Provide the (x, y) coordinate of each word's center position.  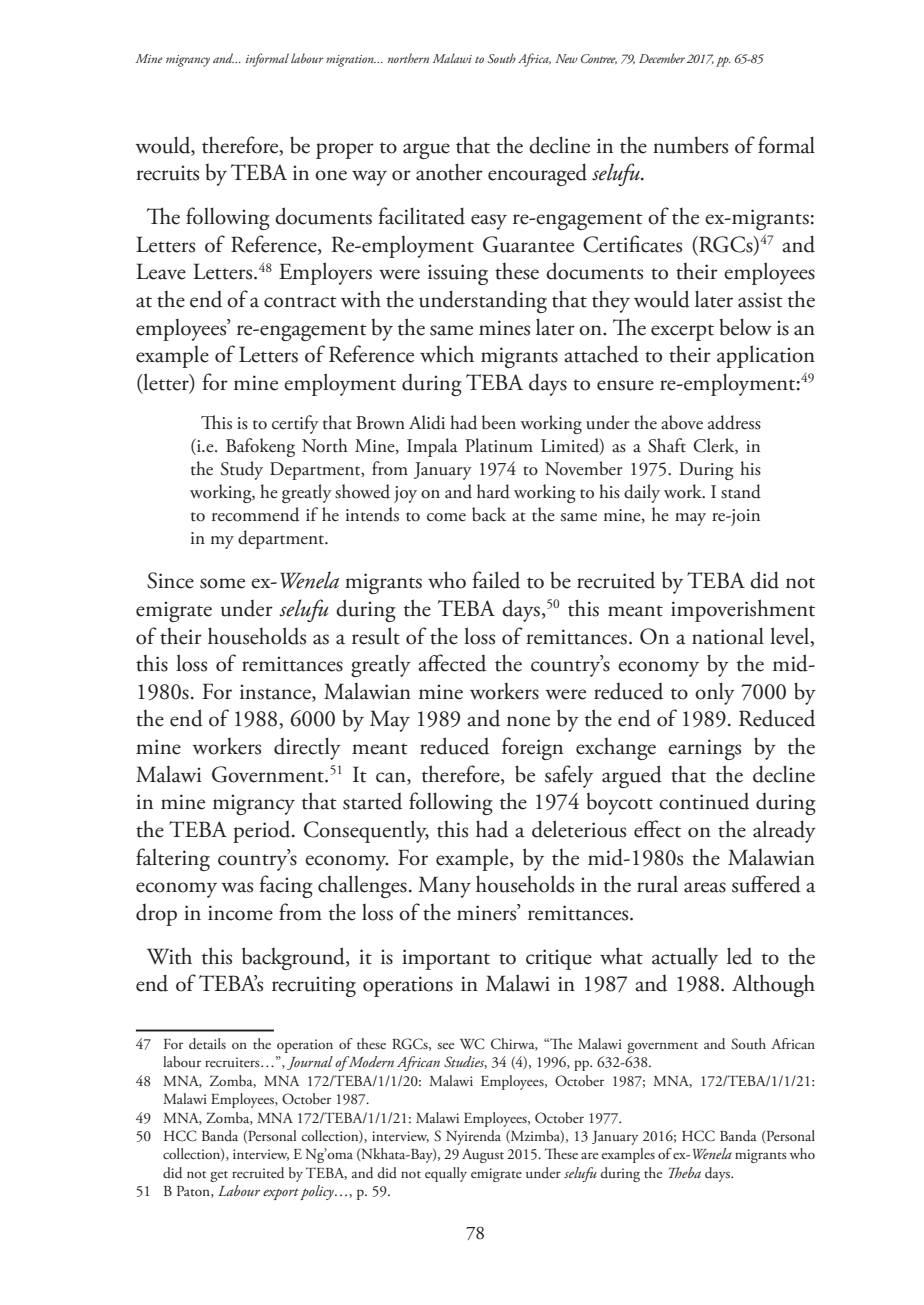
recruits (167, 173)
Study (241, 470)
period (263, 832)
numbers (690, 145)
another (449, 172)
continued (704, 801)
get (219, 1176)
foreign (532, 748)
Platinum (499, 445)
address (734, 422)
